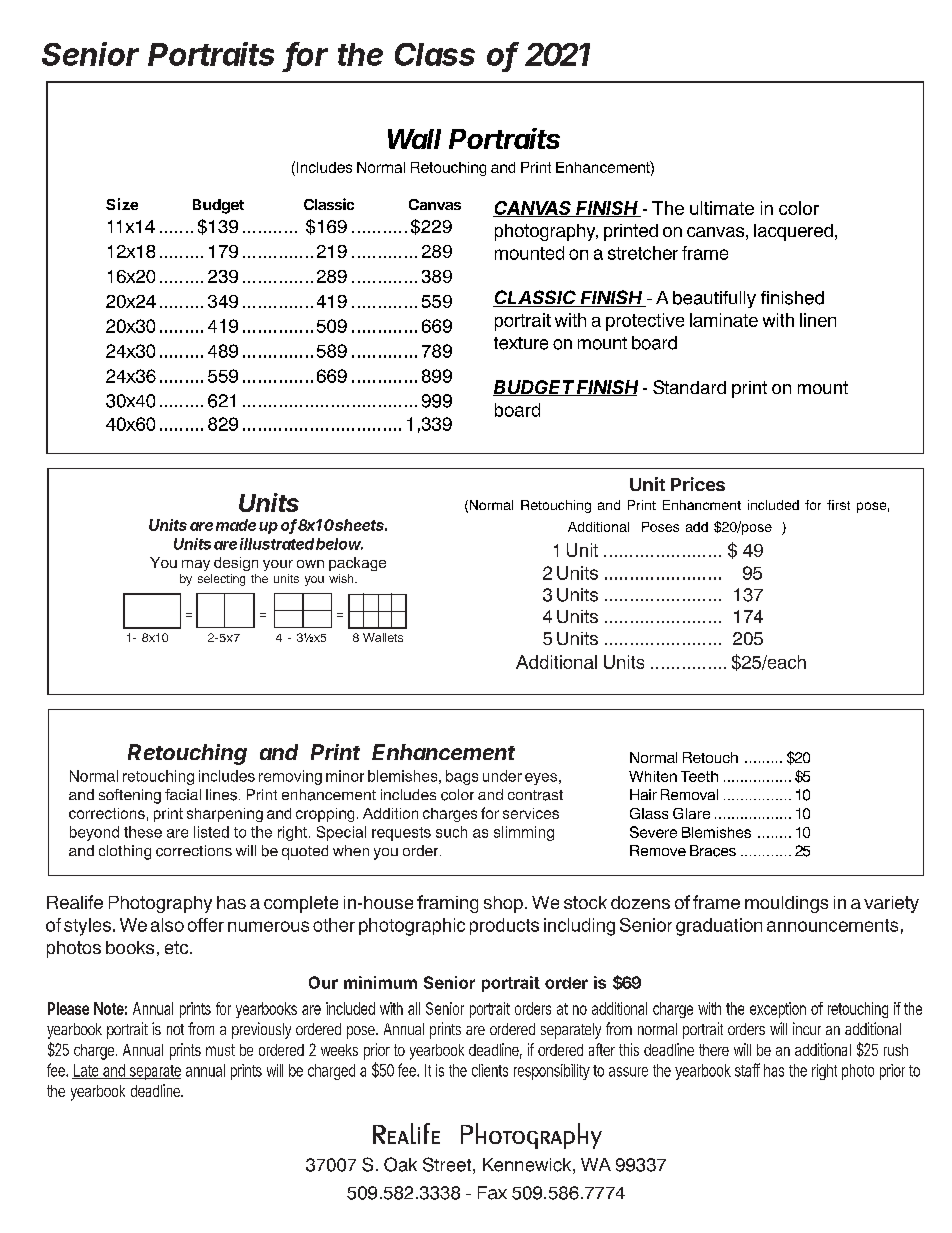 Image resolution: width=952 pixels, height=1233 pixels. What do you see at coordinates (492, 1193) in the screenshot?
I see `Fax` at bounding box center [492, 1193].
